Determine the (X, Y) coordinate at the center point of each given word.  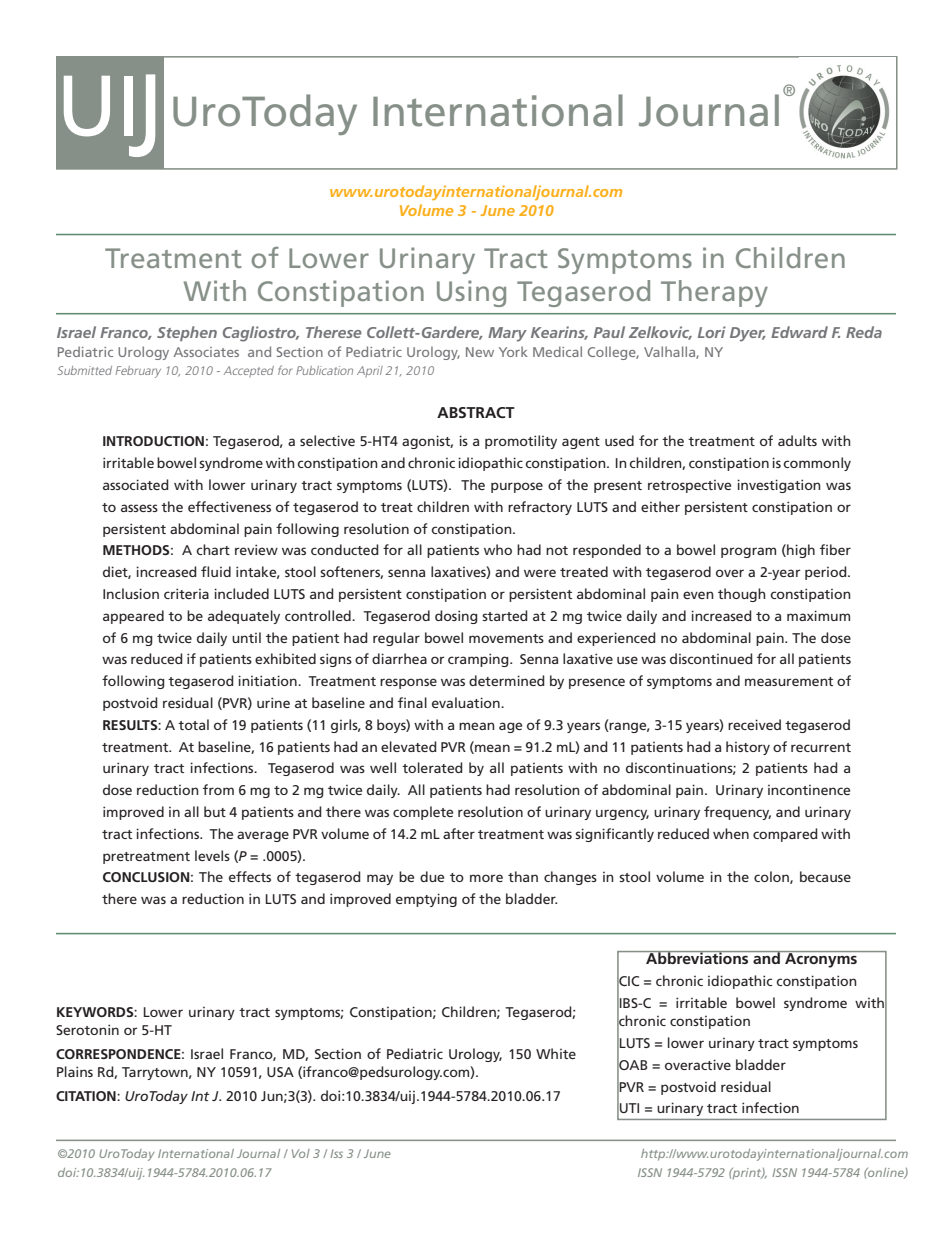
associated (136, 484)
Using (471, 293)
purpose (517, 487)
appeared (133, 617)
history (748, 748)
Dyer (748, 334)
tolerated (432, 767)
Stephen (187, 333)
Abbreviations (697, 957)
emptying (426, 900)
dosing (456, 617)
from (218, 789)
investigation (779, 486)
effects (250, 876)
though (742, 595)
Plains (75, 1071)
